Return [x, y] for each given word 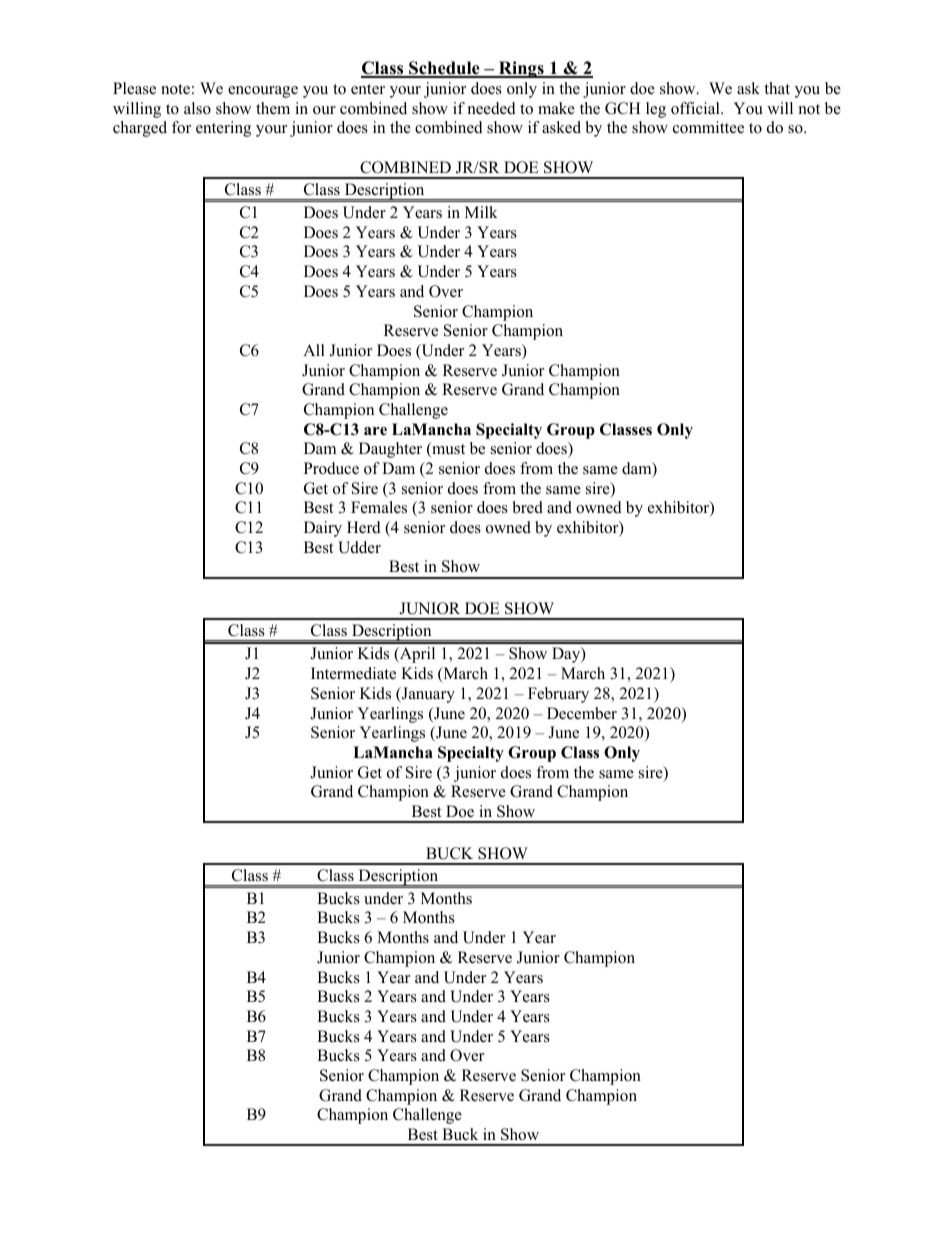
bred [528, 507]
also [197, 108]
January [427, 695]
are [375, 431]
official [696, 108]
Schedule [444, 69]
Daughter [390, 450]
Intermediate [353, 673]
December [582, 713]
